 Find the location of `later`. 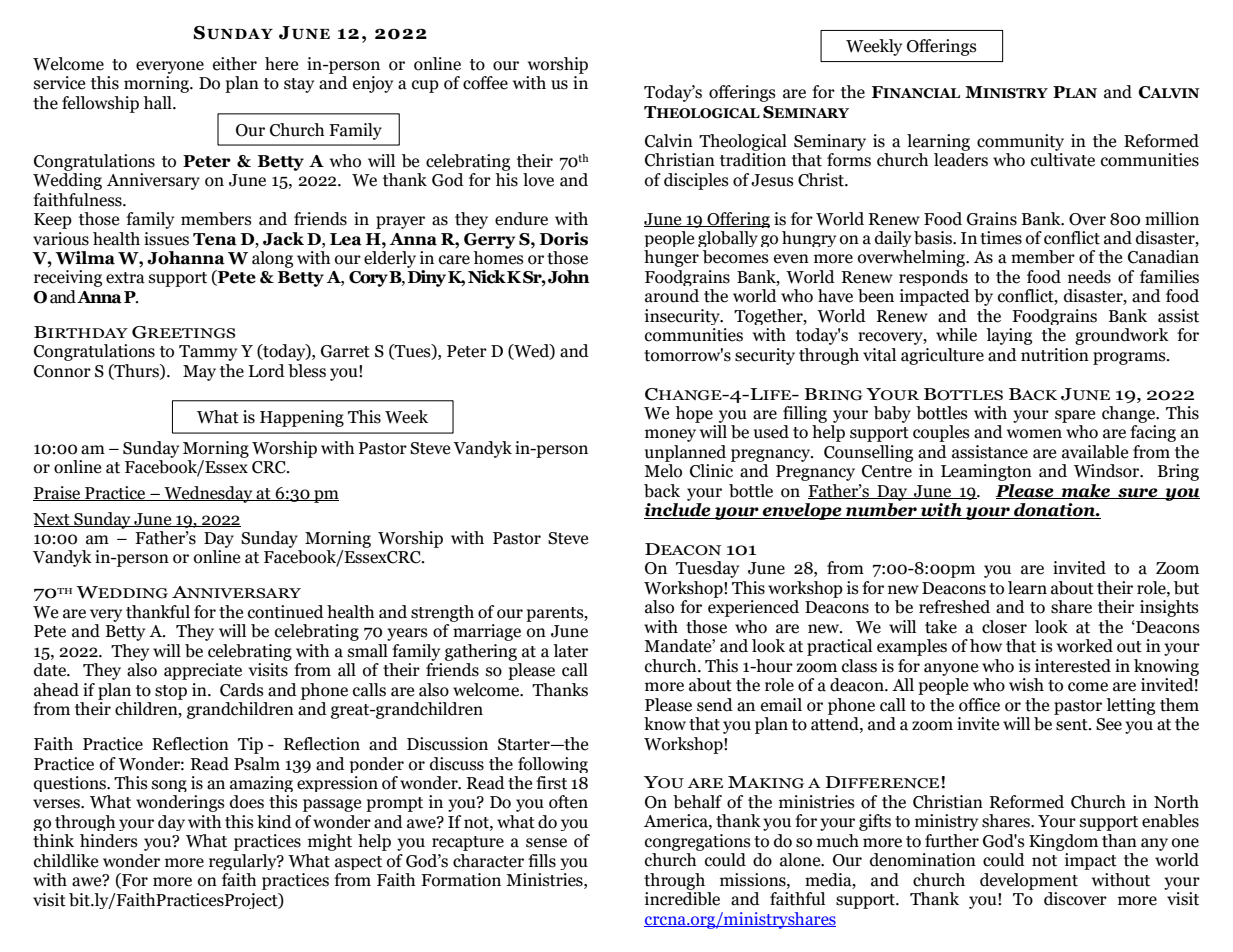

later is located at coordinates (570, 651).
